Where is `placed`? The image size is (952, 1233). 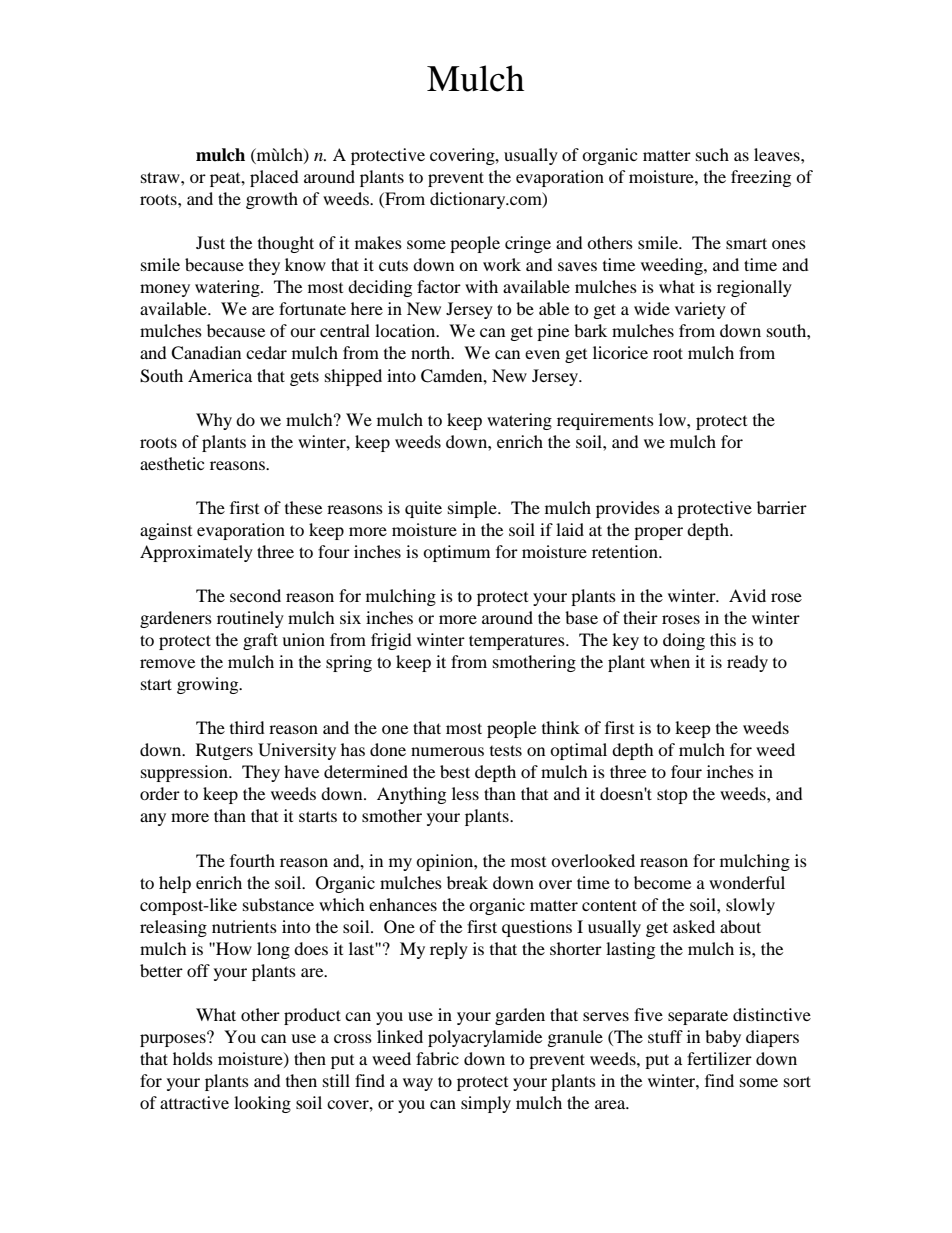
placed is located at coordinates (274, 178).
